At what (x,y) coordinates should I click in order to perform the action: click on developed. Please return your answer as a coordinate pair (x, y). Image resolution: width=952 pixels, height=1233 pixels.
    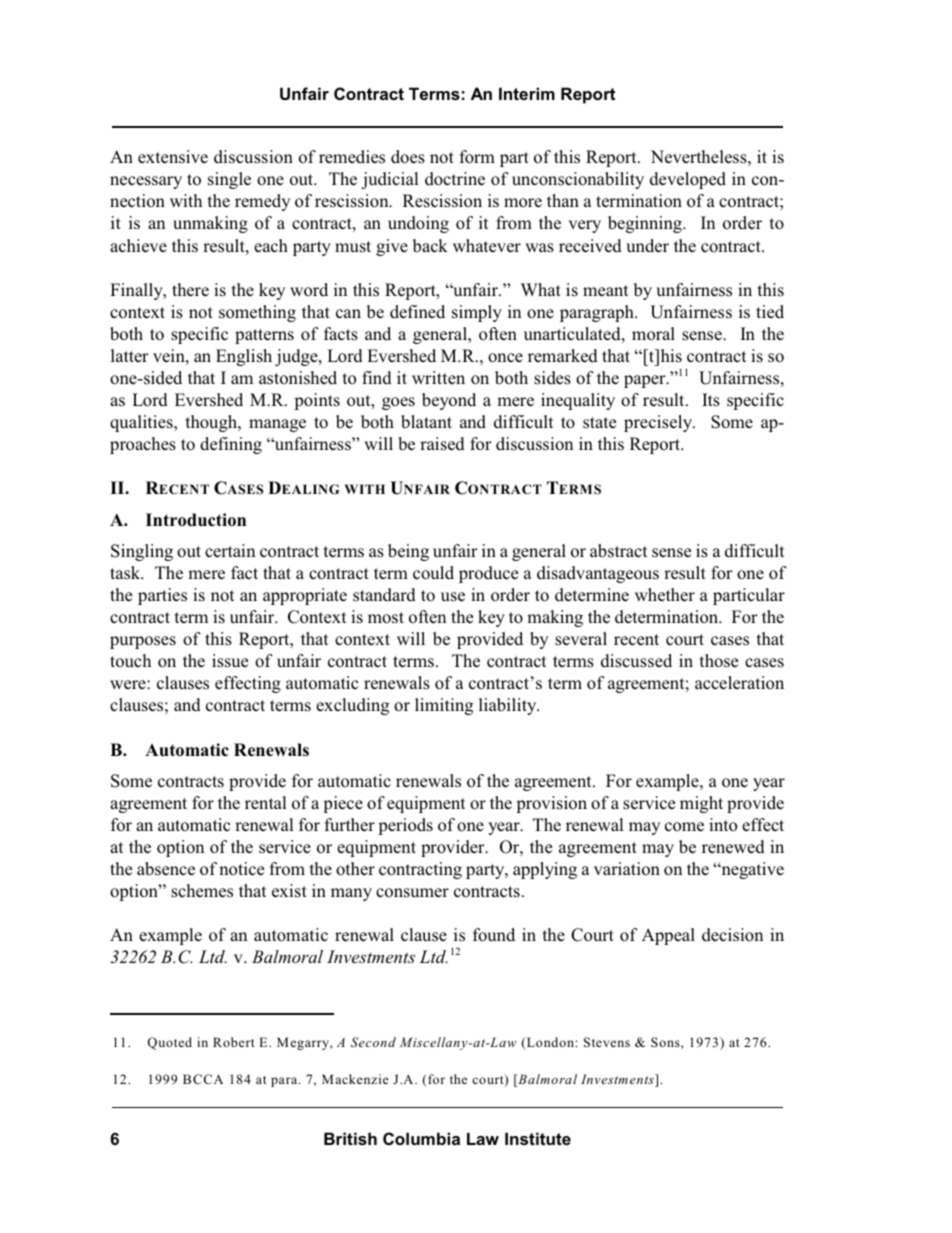
    Looking at the image, I should click on (688, 180).
